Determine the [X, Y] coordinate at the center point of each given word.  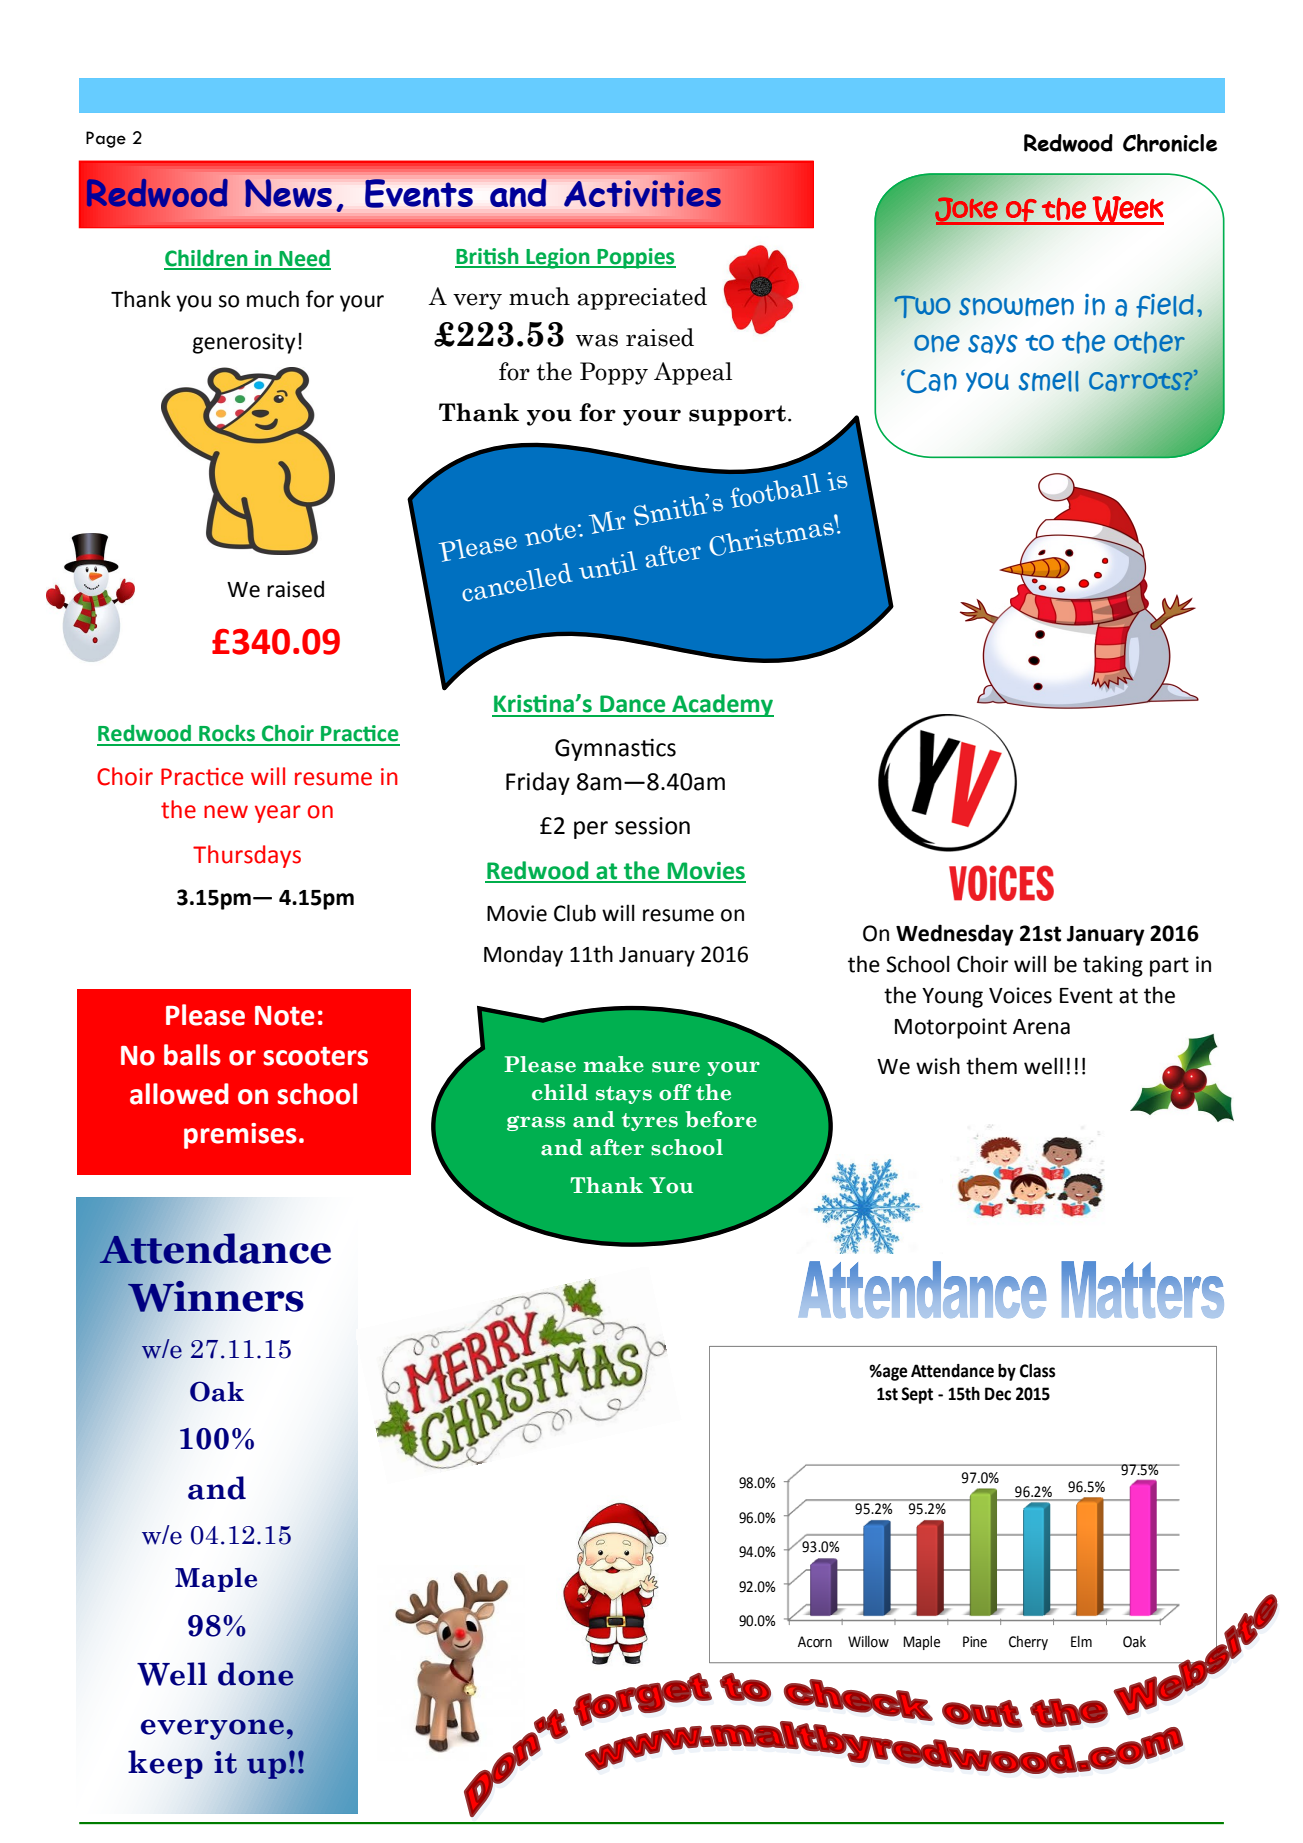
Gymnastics [615, 749]
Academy [722, 705]
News [288, 193]
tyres [650, 1122]
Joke [967, 210]
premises [240, 1136]
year [278, 814]
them [991, 1066]
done [255, 1674]
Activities [642, 194]
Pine [975, 1642]
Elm [1081, 1641]
